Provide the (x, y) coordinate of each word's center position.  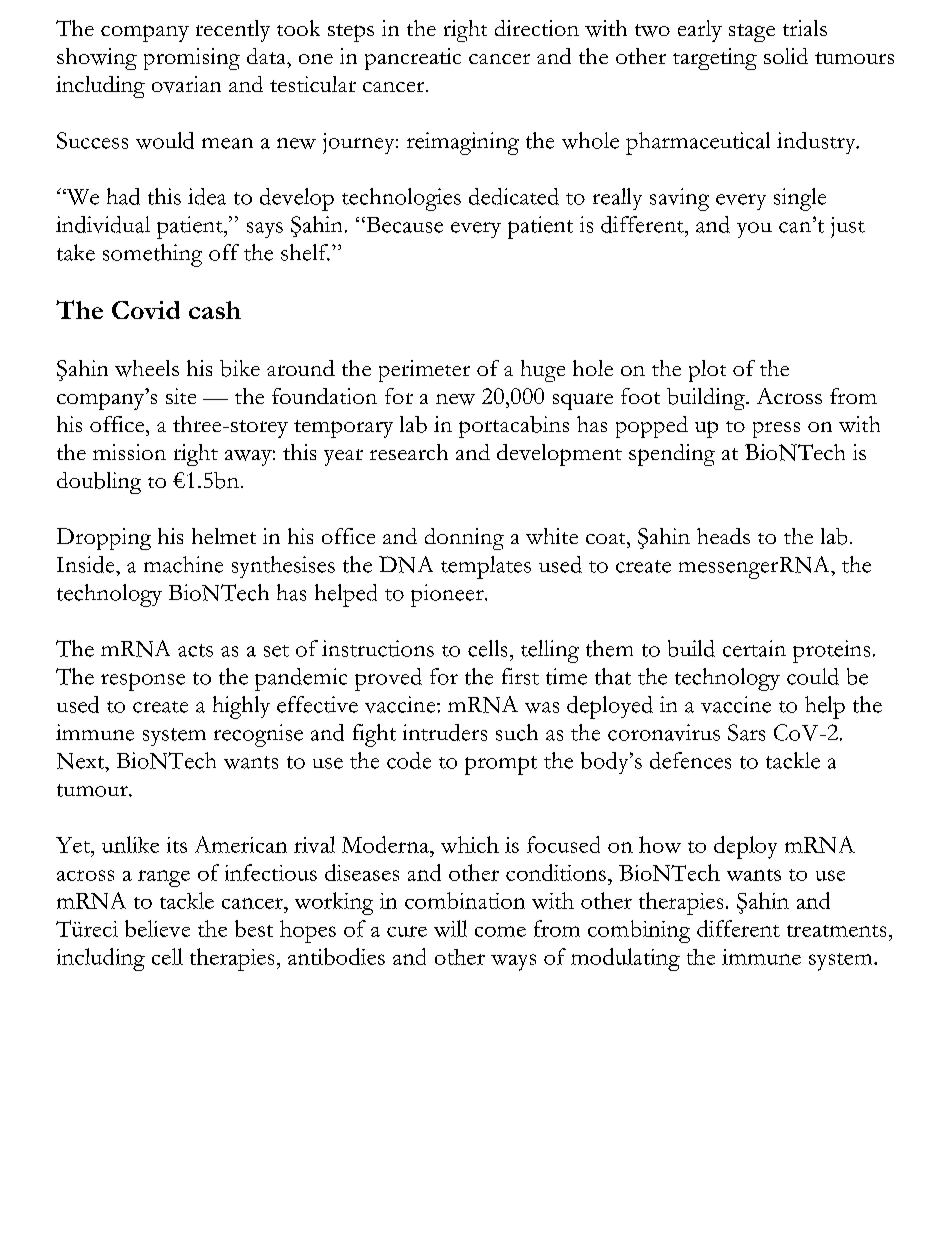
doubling (99, 483)
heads (723, 536)
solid (786, 56)
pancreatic (413, 59)
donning (464, 539)
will (450, 928)
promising (192, 59)
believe (157, 928)
